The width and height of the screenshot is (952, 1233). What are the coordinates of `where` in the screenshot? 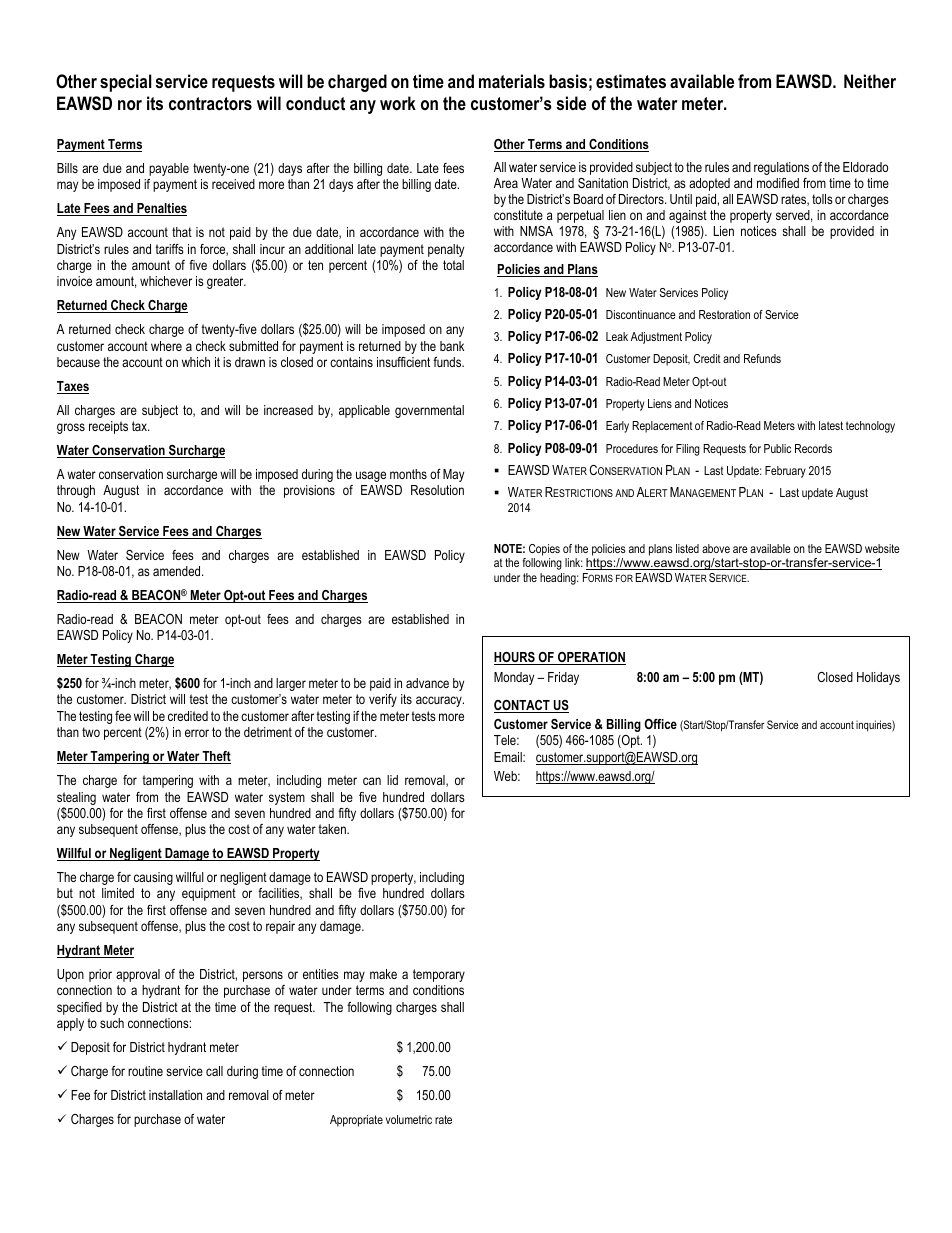 It's located at (166, 346).
